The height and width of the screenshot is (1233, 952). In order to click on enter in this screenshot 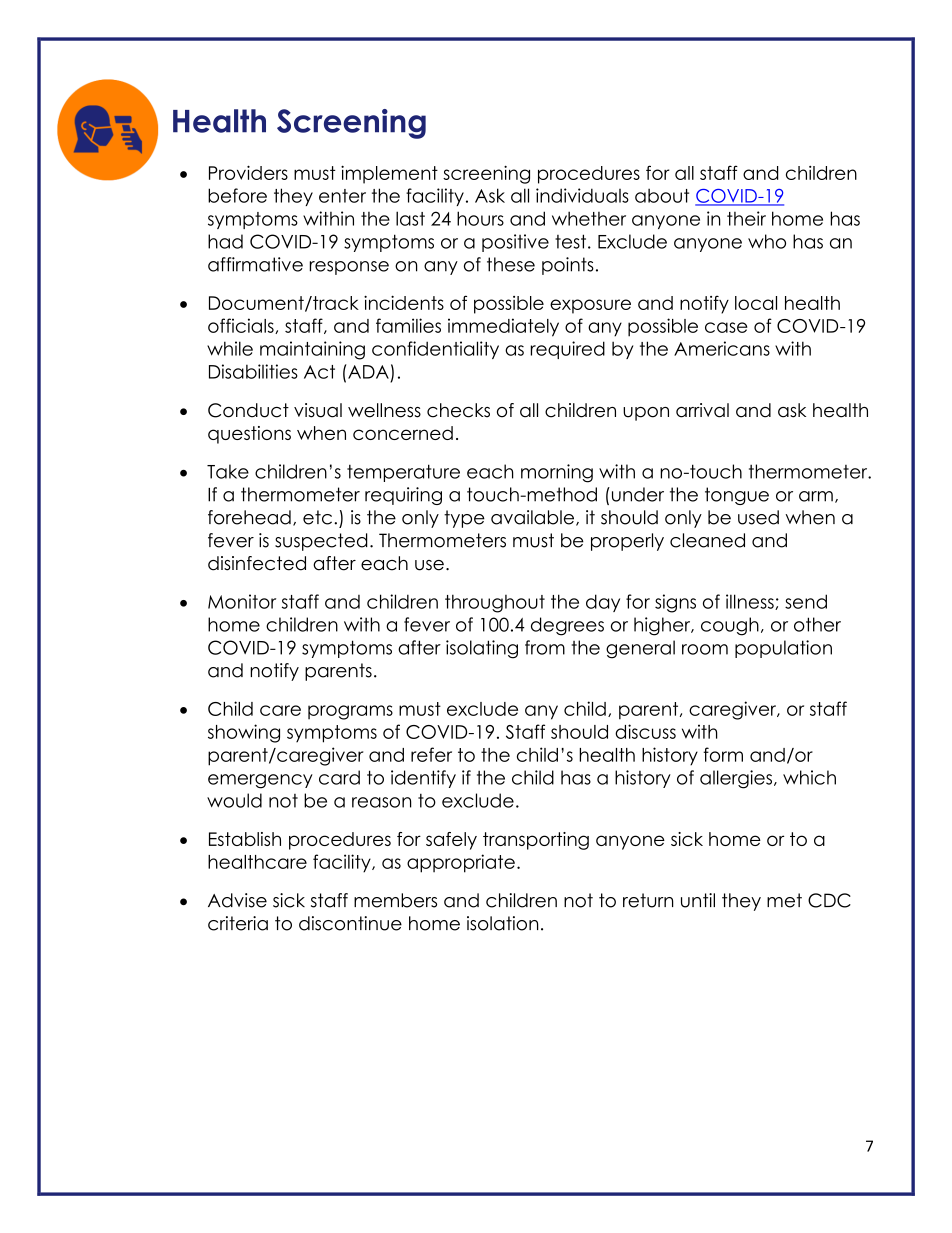, I will do `click(342, 196)`.
